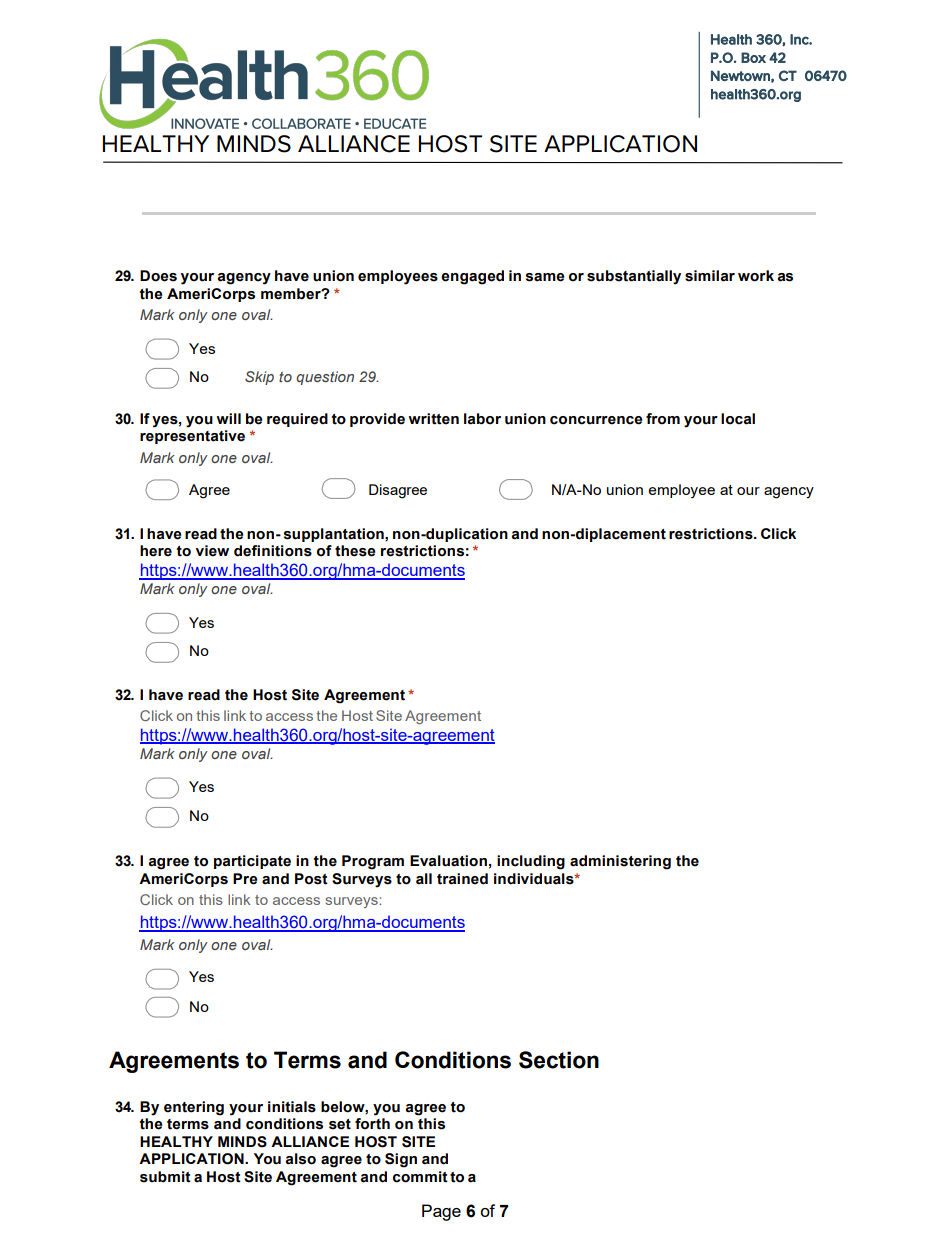  Describe the element at coordinates (228, 418) in the image. I see `will` at that location.
